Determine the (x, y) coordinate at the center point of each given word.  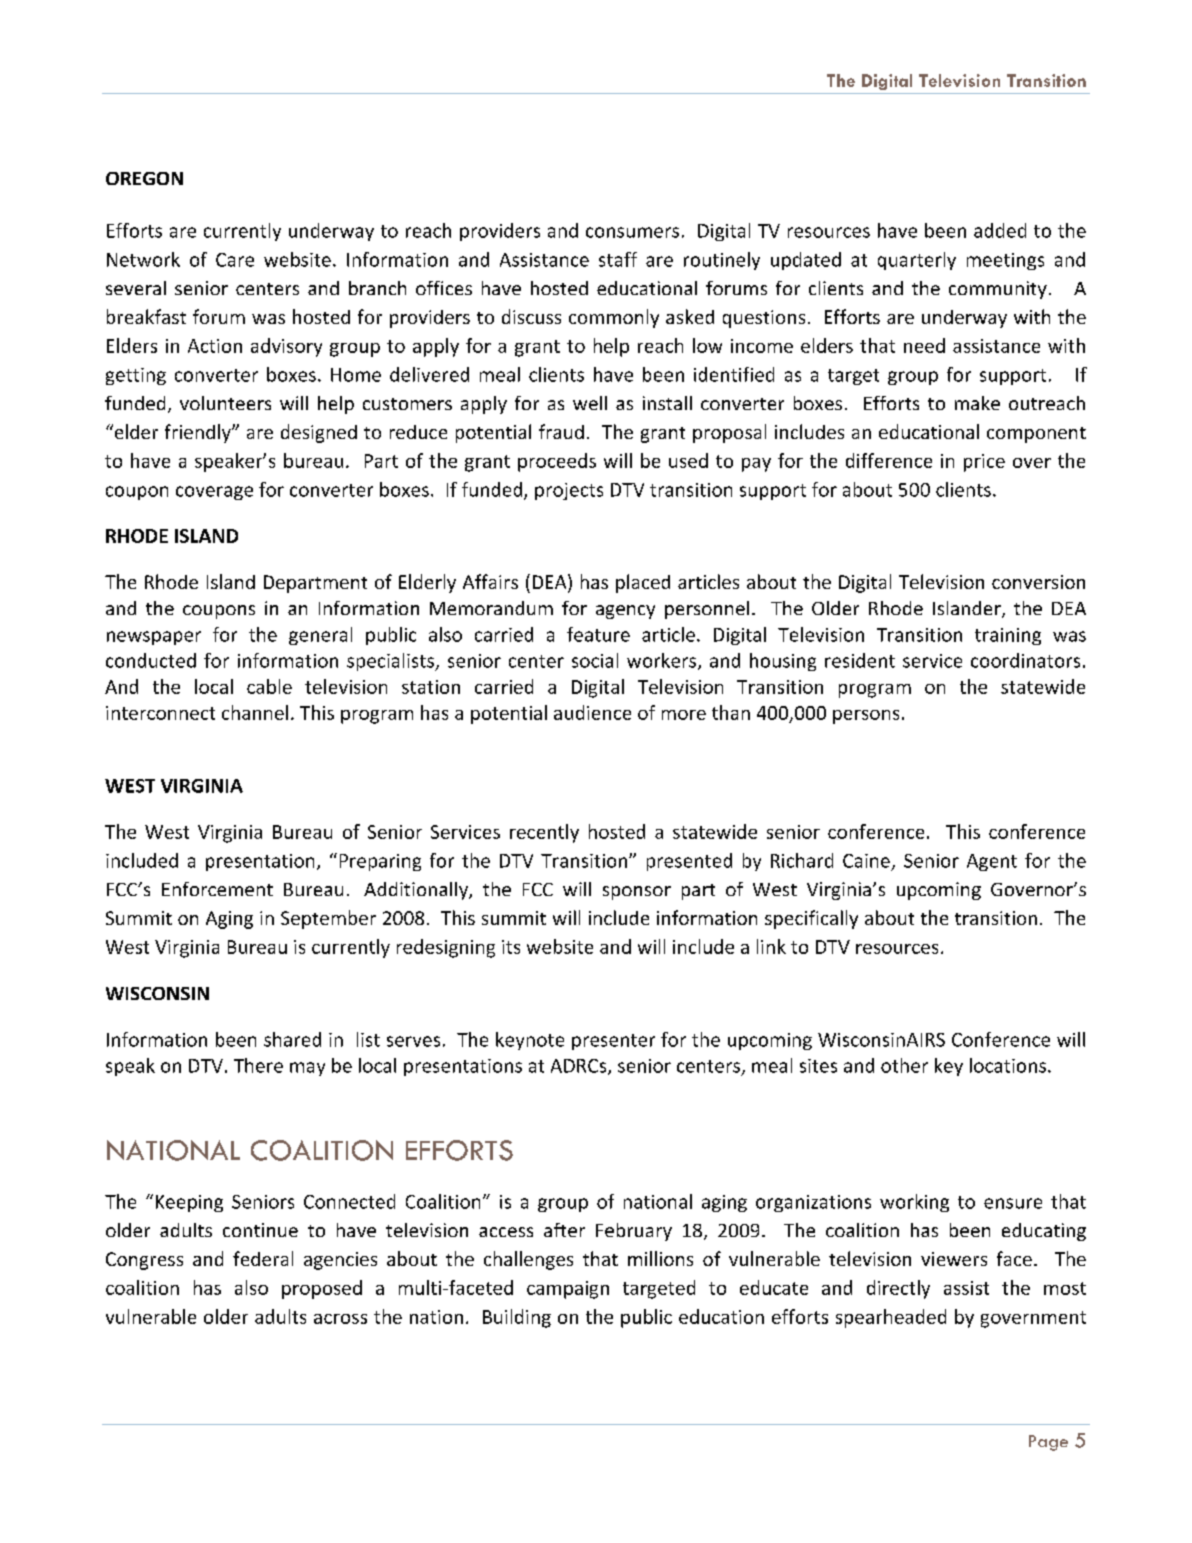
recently (544, 833)
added (1000, 230)
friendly (199, 433)
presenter (613, 1042)
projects (569, 491)
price (984, 463)
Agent (992, 862)
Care (235, 260)
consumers (632, 232)
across (340, 1319)
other (904, 1065)
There (258, 1065)
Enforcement (217, 889)
